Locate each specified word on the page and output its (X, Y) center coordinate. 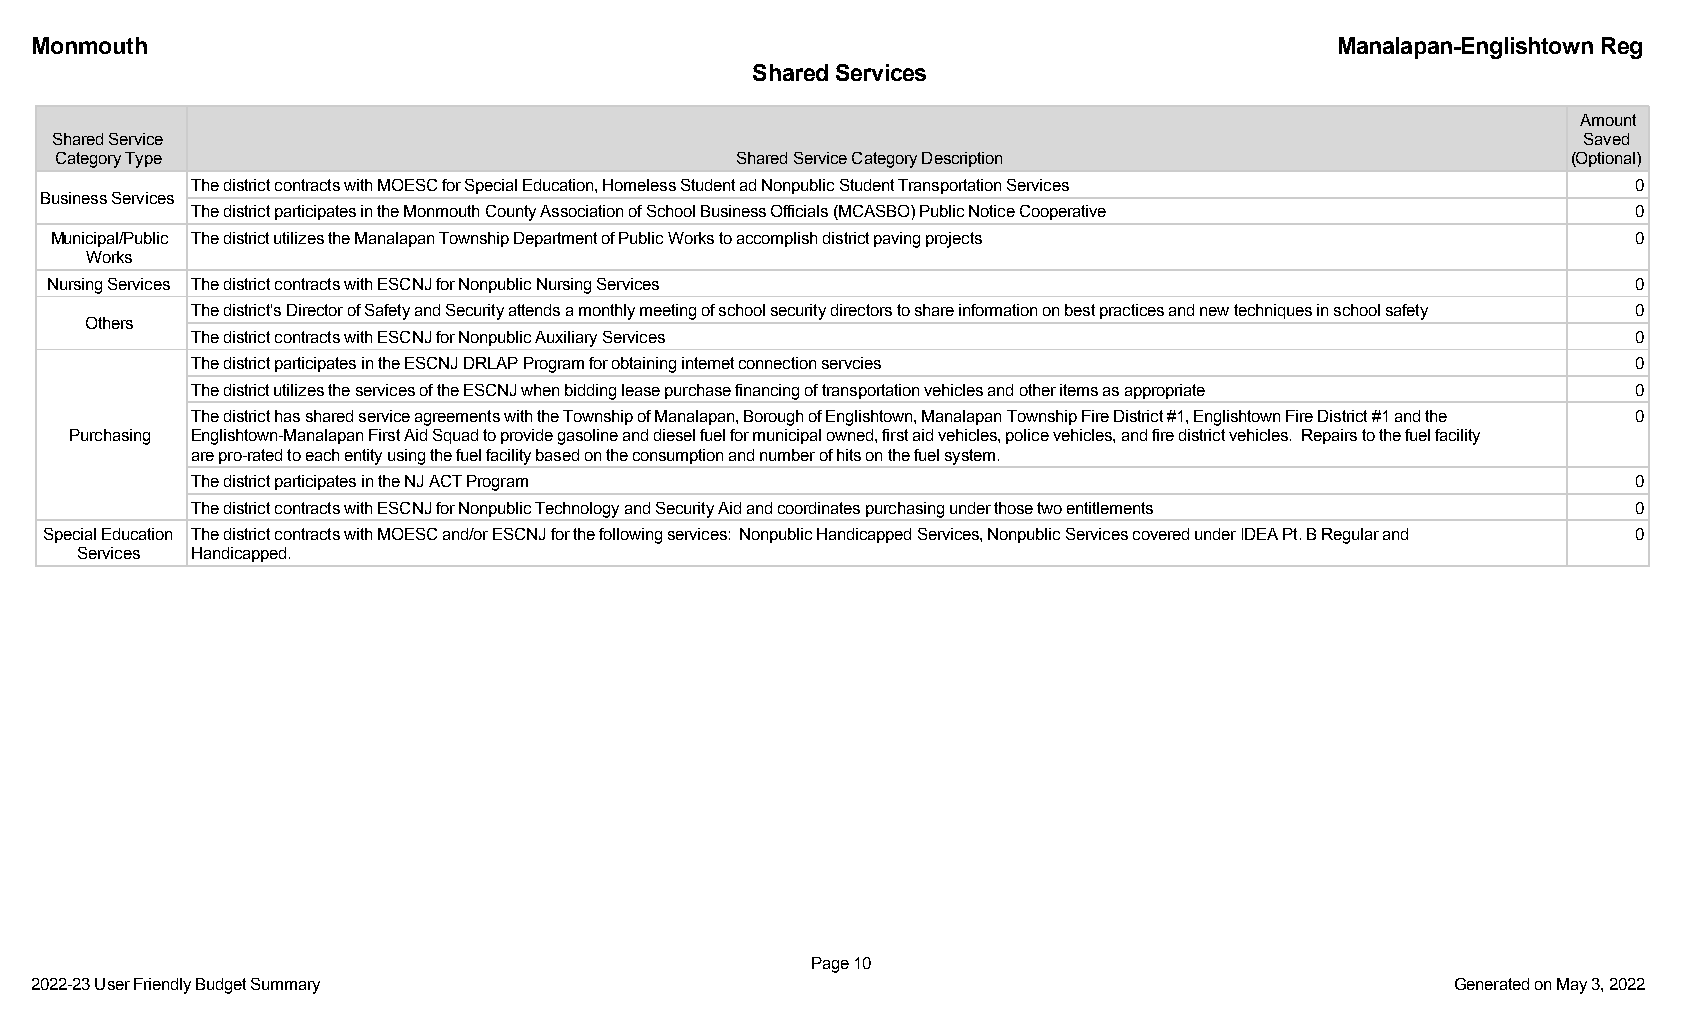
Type (143, 160)
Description (962, 159)
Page (830, 965)
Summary (285, 986)
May (1572, 986)
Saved (1606, 139)
